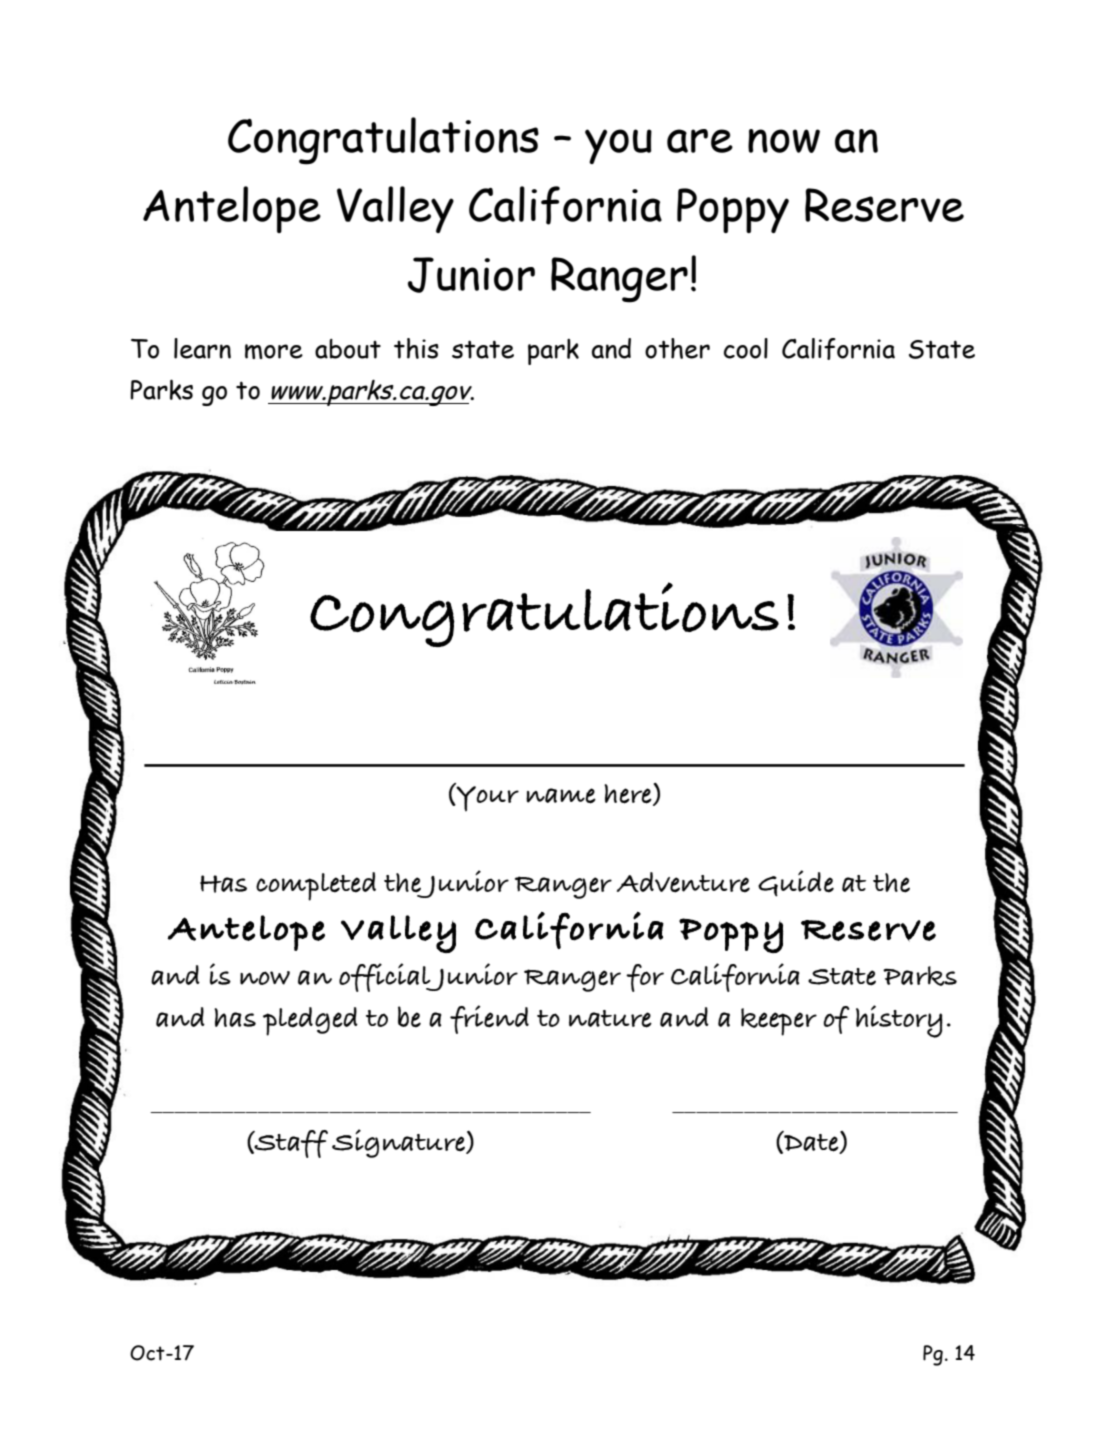 The image size is (1106, 1431). Describe the element at coordinates (677, 348) in the screenshot. I see `other` at that location.
